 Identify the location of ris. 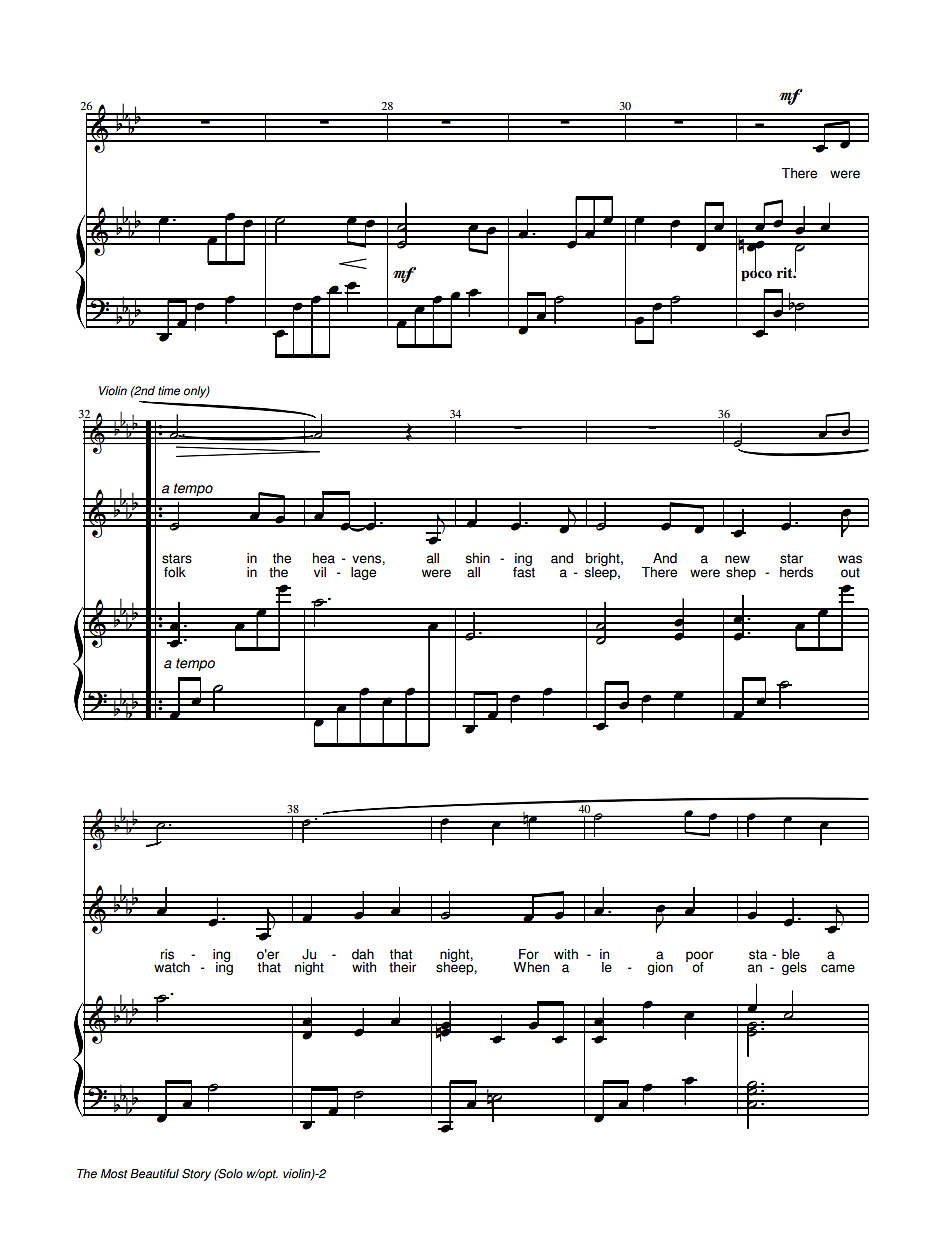
(167, 954).
